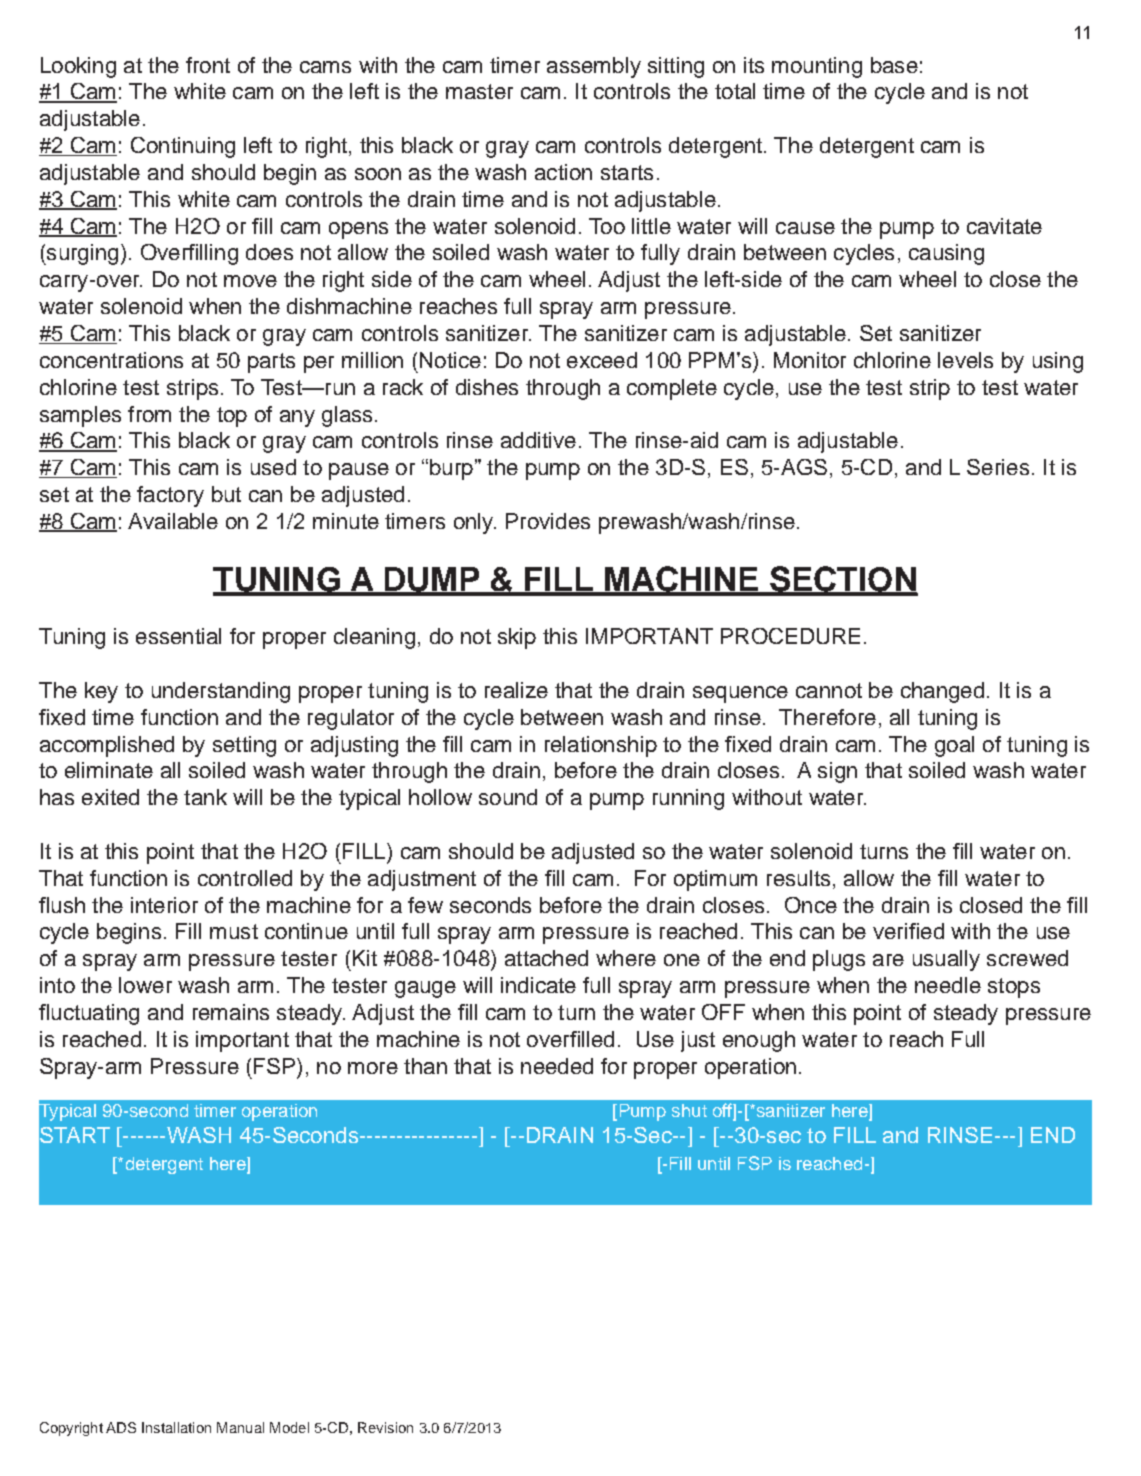  I want to click on Continuing, so click(183, 147).
